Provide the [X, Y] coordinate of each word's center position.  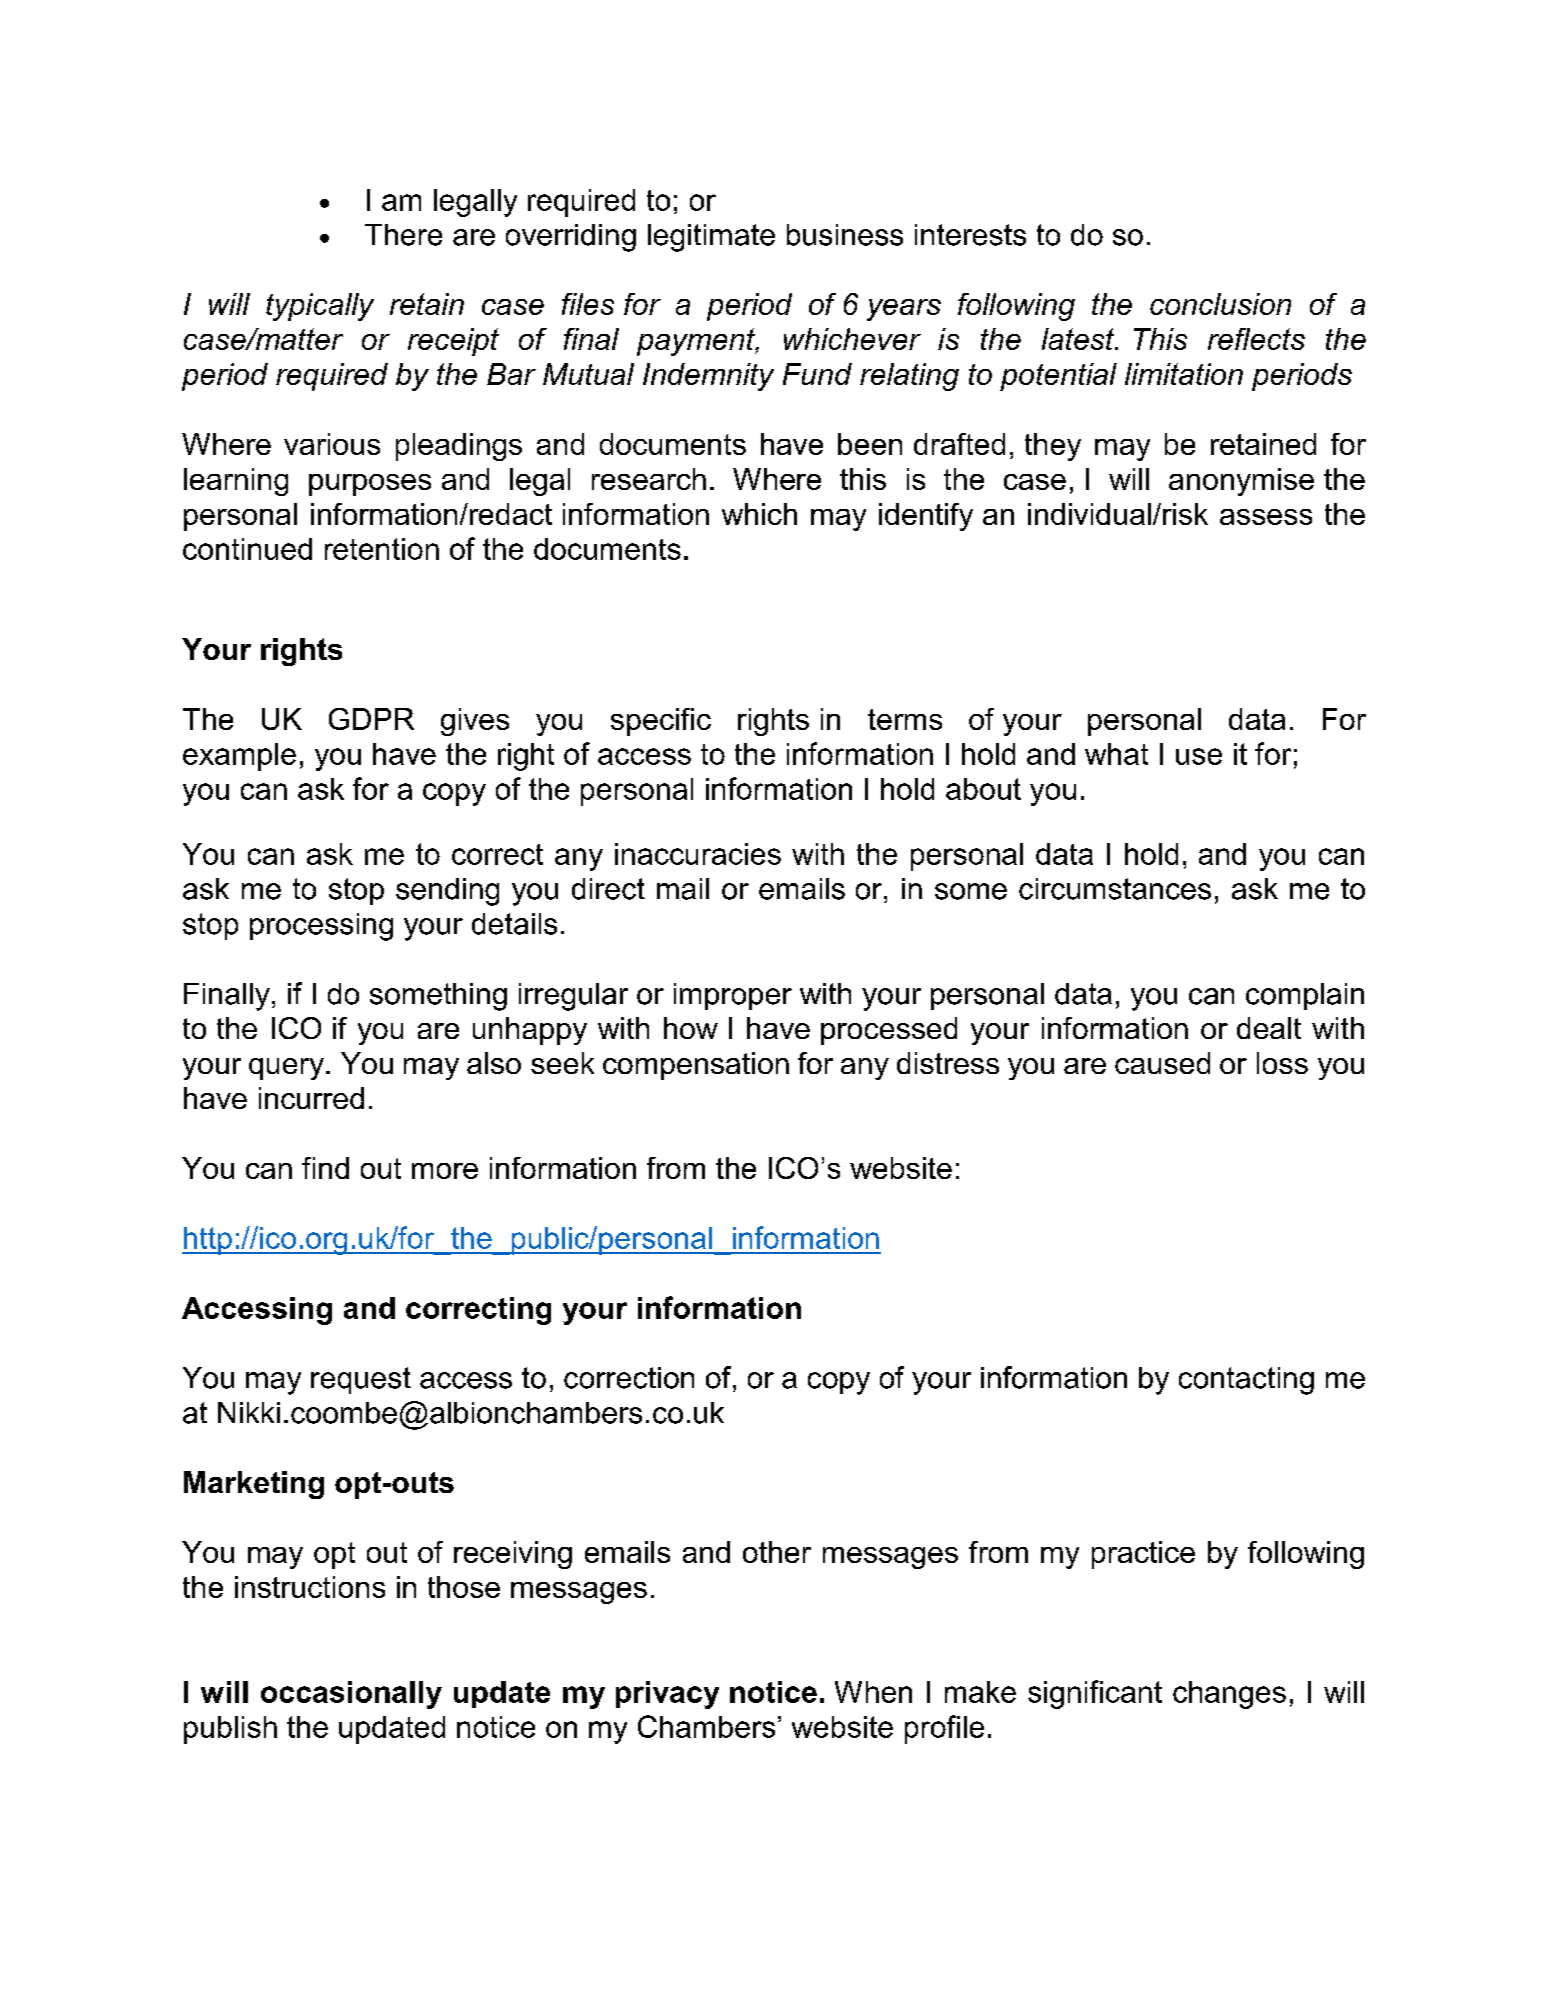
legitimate [711, 238]
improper [733, 996]
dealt [1269, 1028]
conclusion [1220, 304]
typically [320, 307]
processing [321, 927]
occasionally [351, 1695]
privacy [667, 1695]
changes [1229, 1695]
